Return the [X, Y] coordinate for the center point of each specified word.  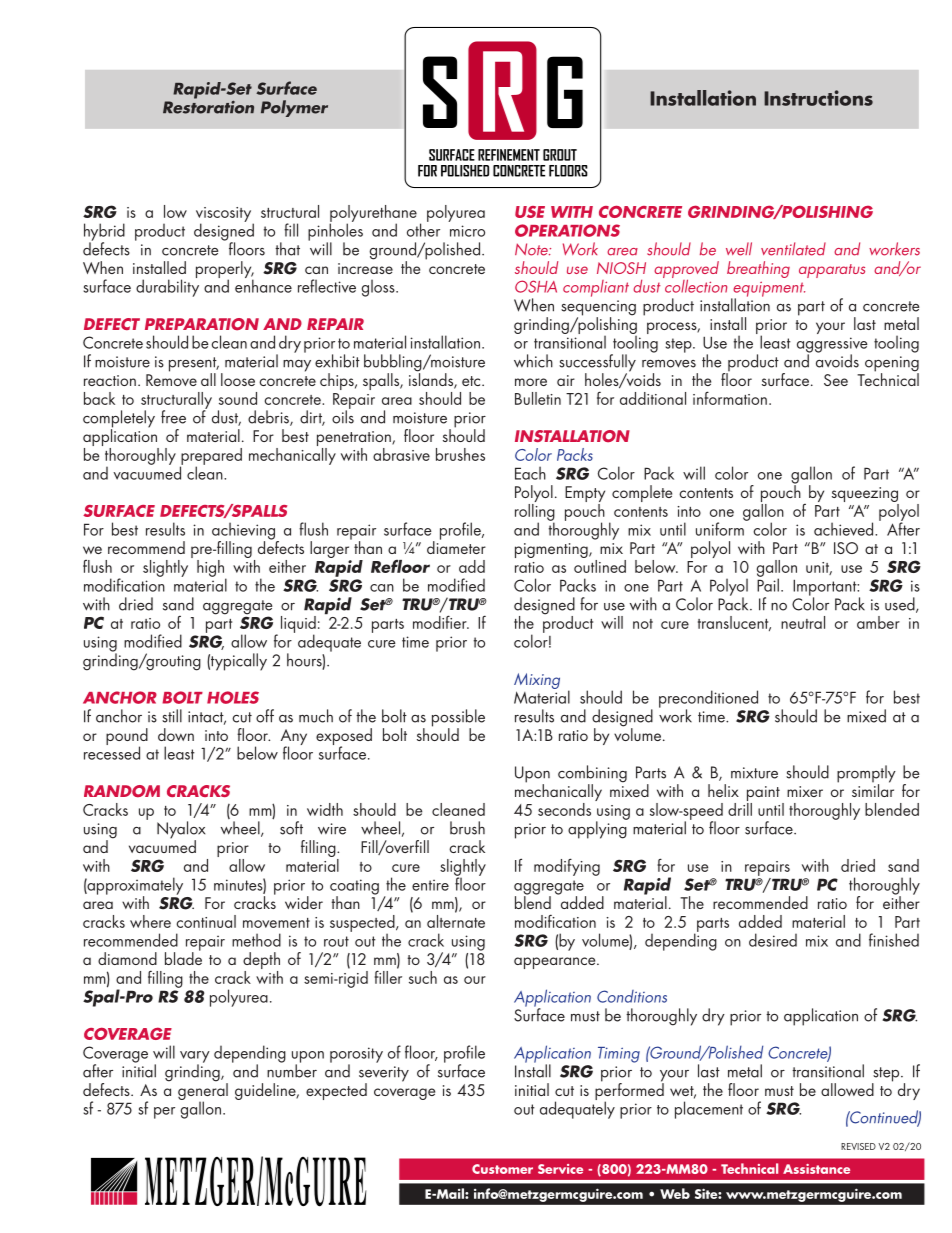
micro [467, 231]
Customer [502, 1169]
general [203, 1091]
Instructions [818, 98]
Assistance [816, 1169]
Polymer [294, 108]
